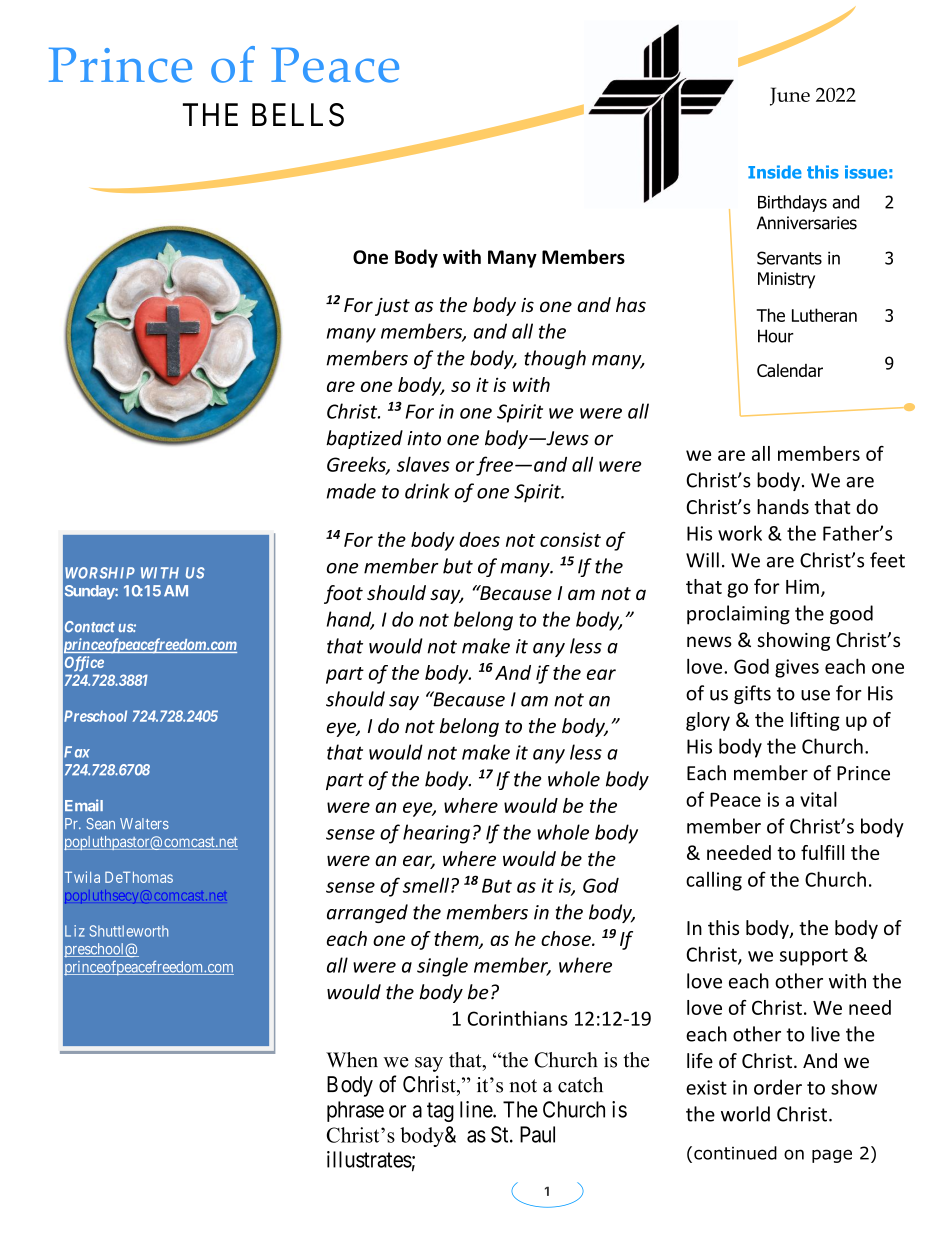 This document has width=952, height=1233. I want to click on BELLS, so click(298, 115).
